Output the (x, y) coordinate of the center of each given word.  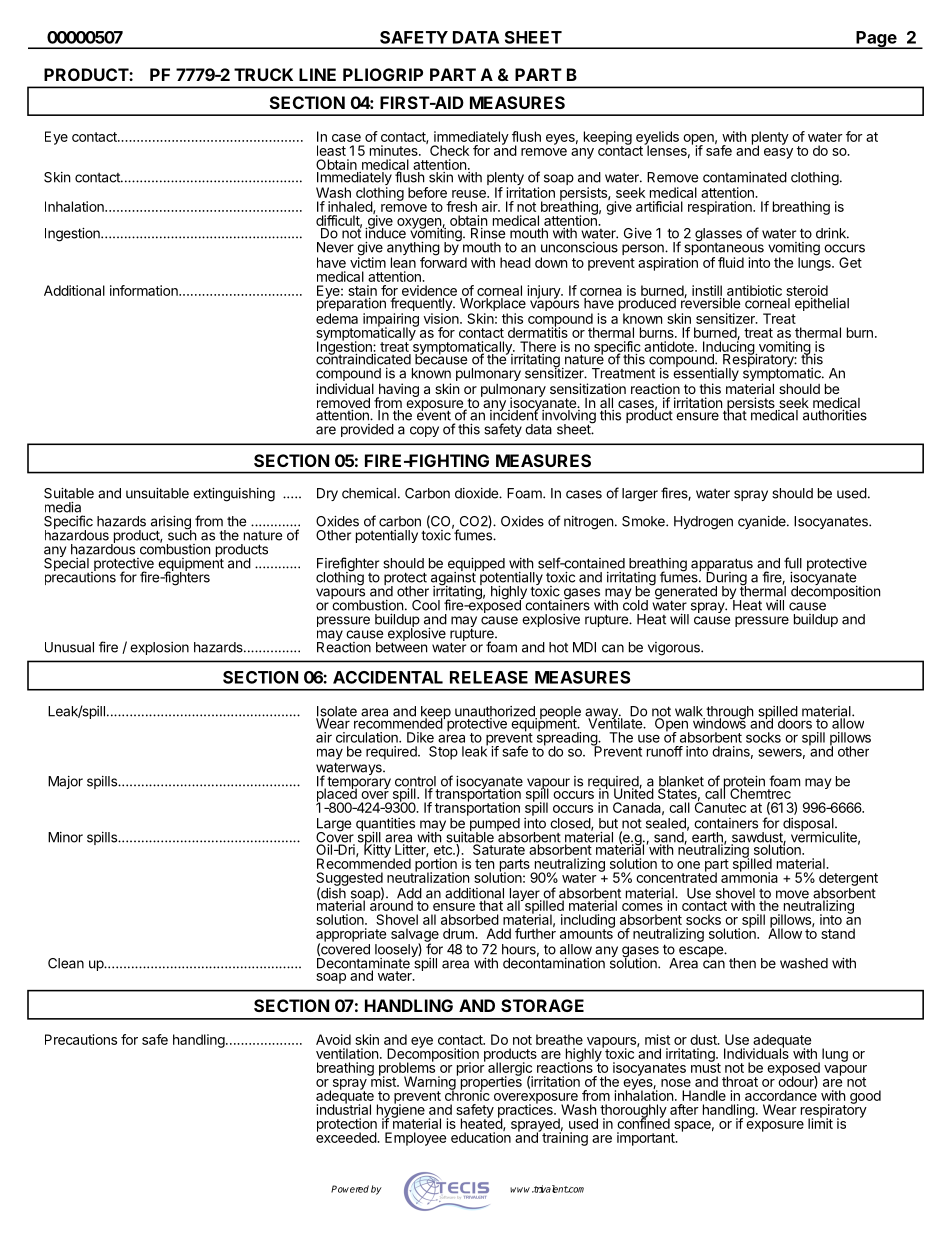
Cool (426, 605)
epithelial (822, 304)
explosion (159, 648)
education (481, 1136)
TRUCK (263, 74)
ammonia (749, 876)
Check (449, 150)
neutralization (428, 876)
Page (876, 40)
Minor (65, 837)
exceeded (347, 1136)
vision (441, 318)
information (145, 290)
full (793, 563)
